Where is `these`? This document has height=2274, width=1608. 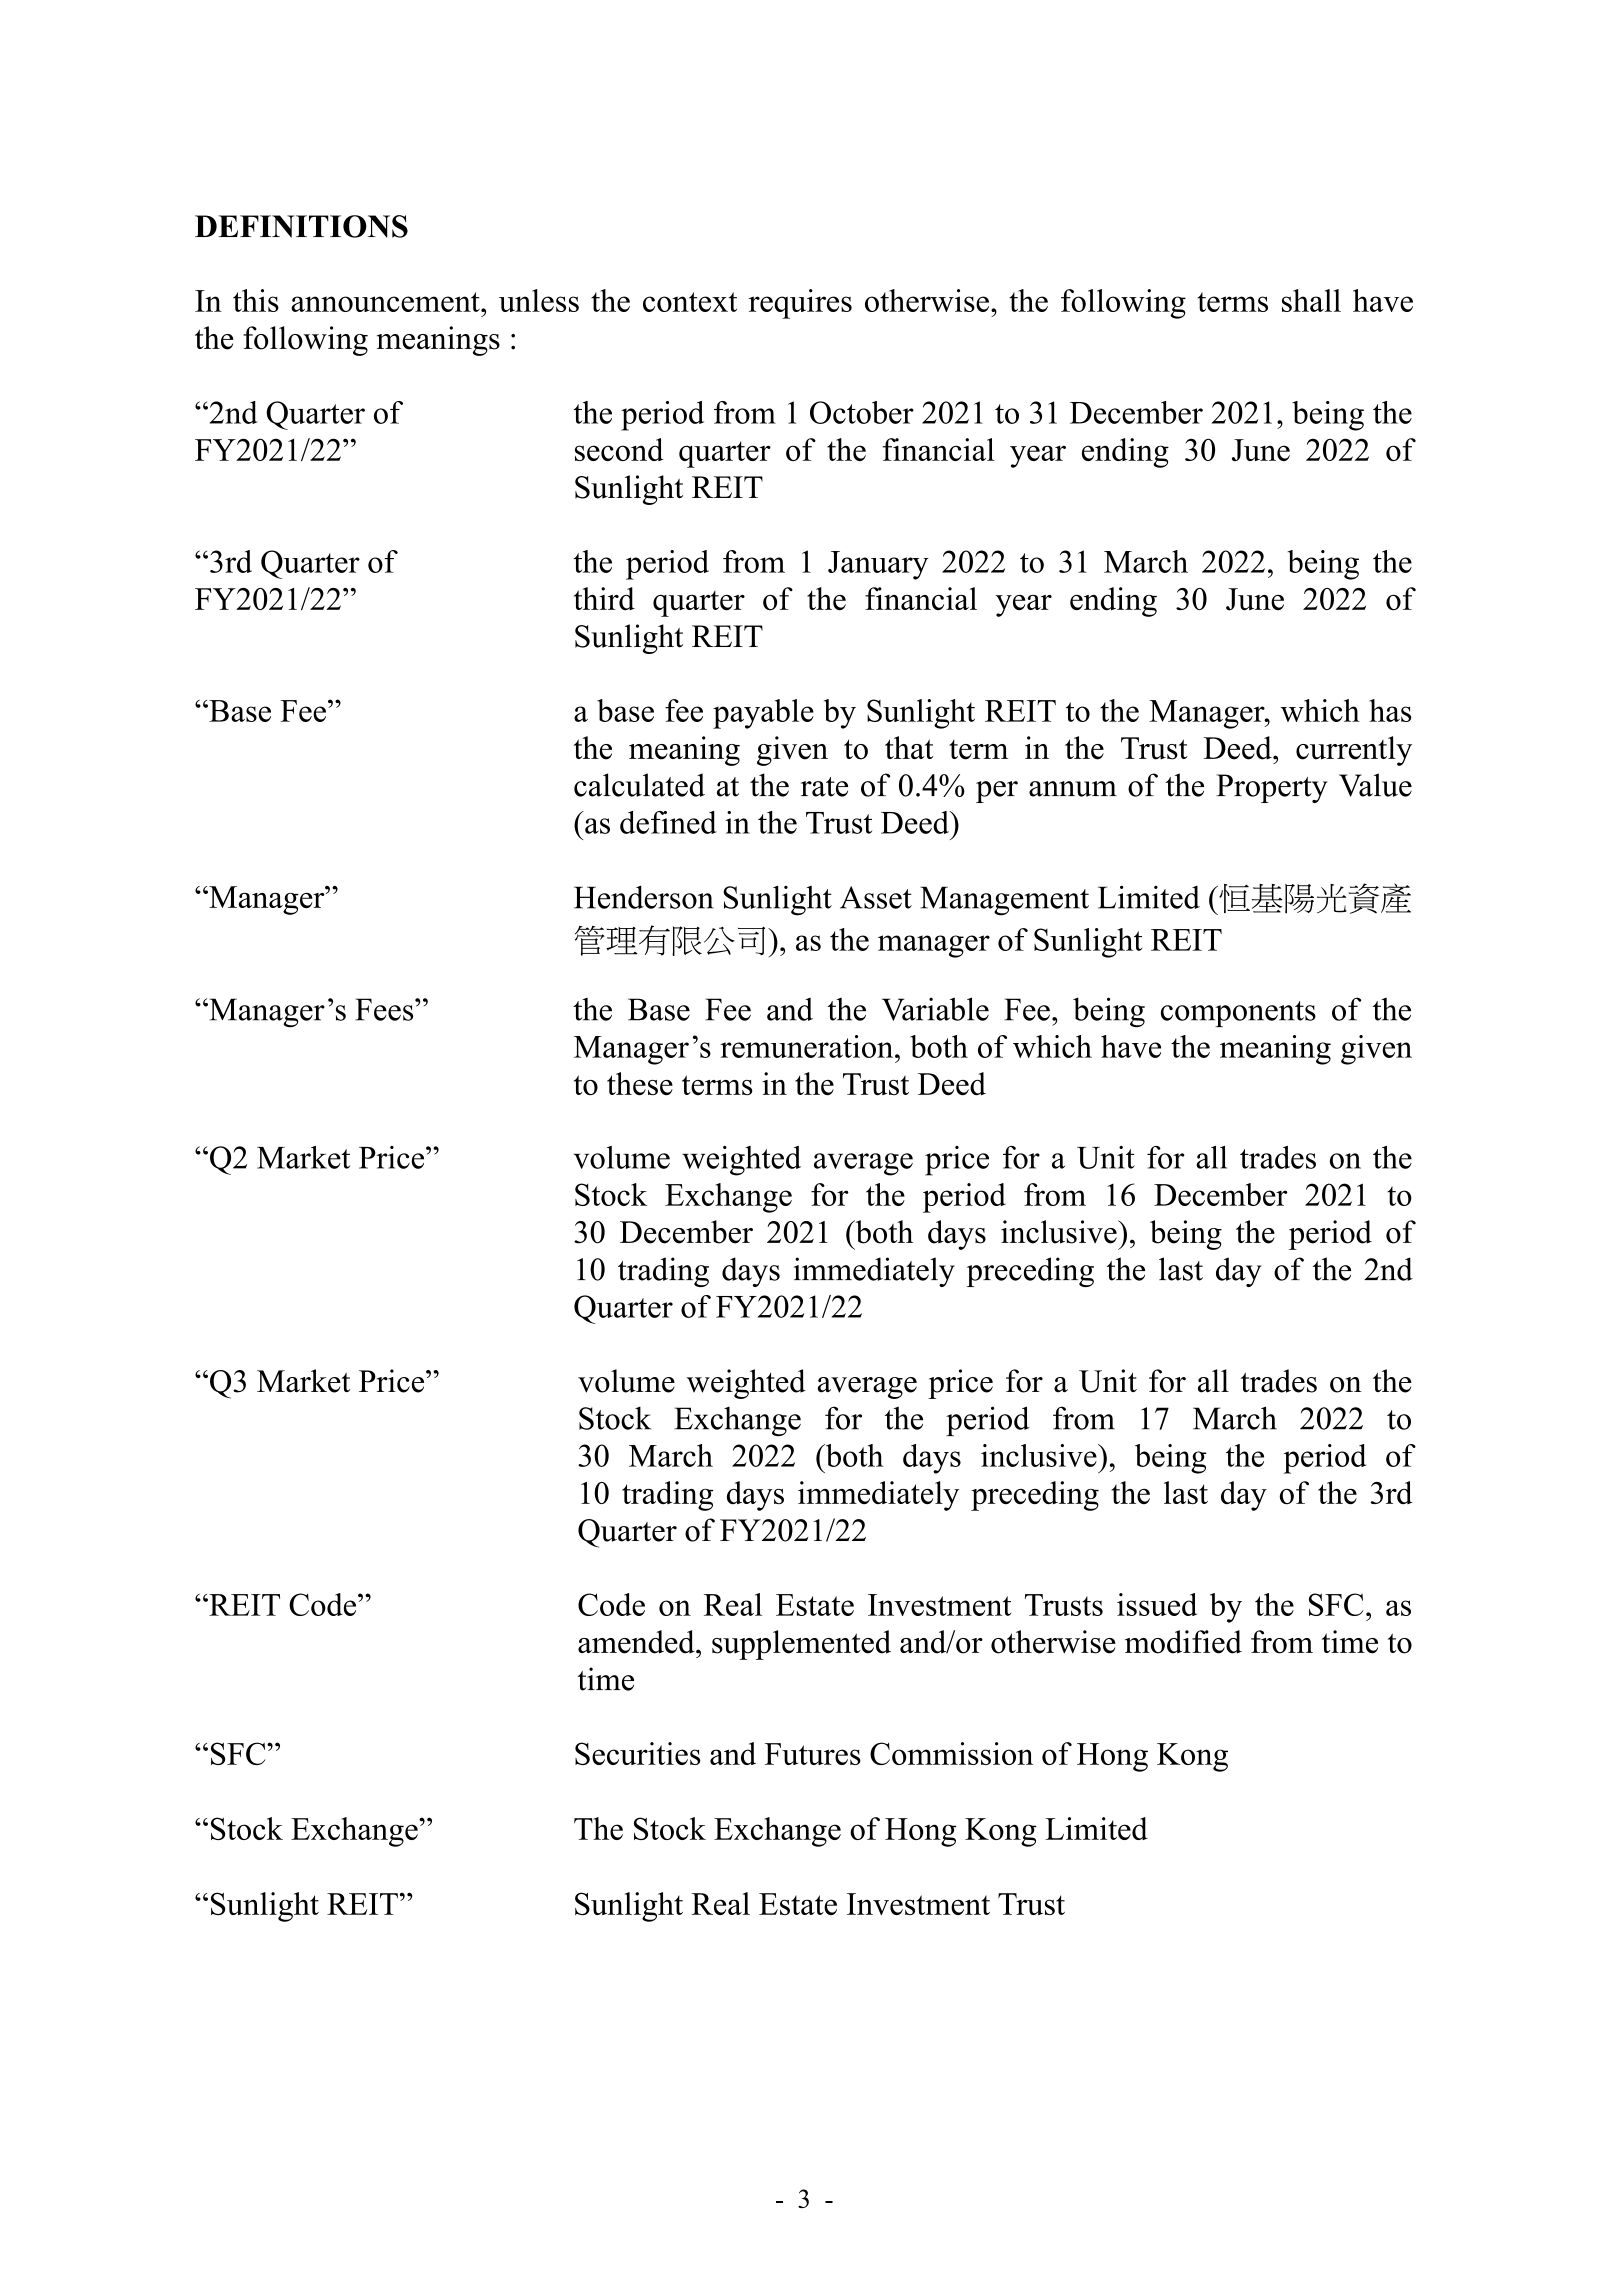 these is located at coordinates (640, 1084).
